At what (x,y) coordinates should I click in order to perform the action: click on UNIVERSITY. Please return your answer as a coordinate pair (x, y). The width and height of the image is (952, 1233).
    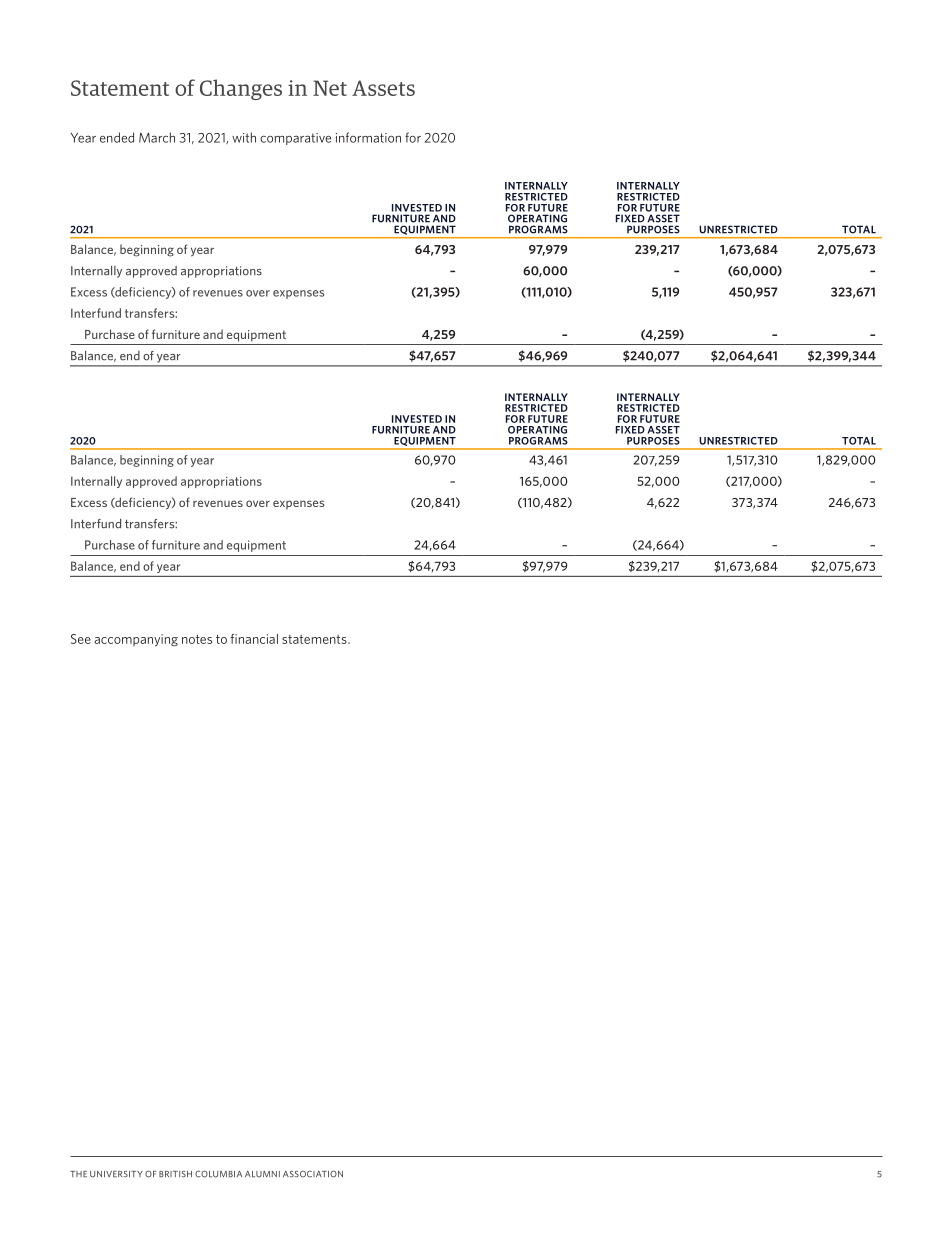
    Looking at the image, I should click on (116, 1174).
